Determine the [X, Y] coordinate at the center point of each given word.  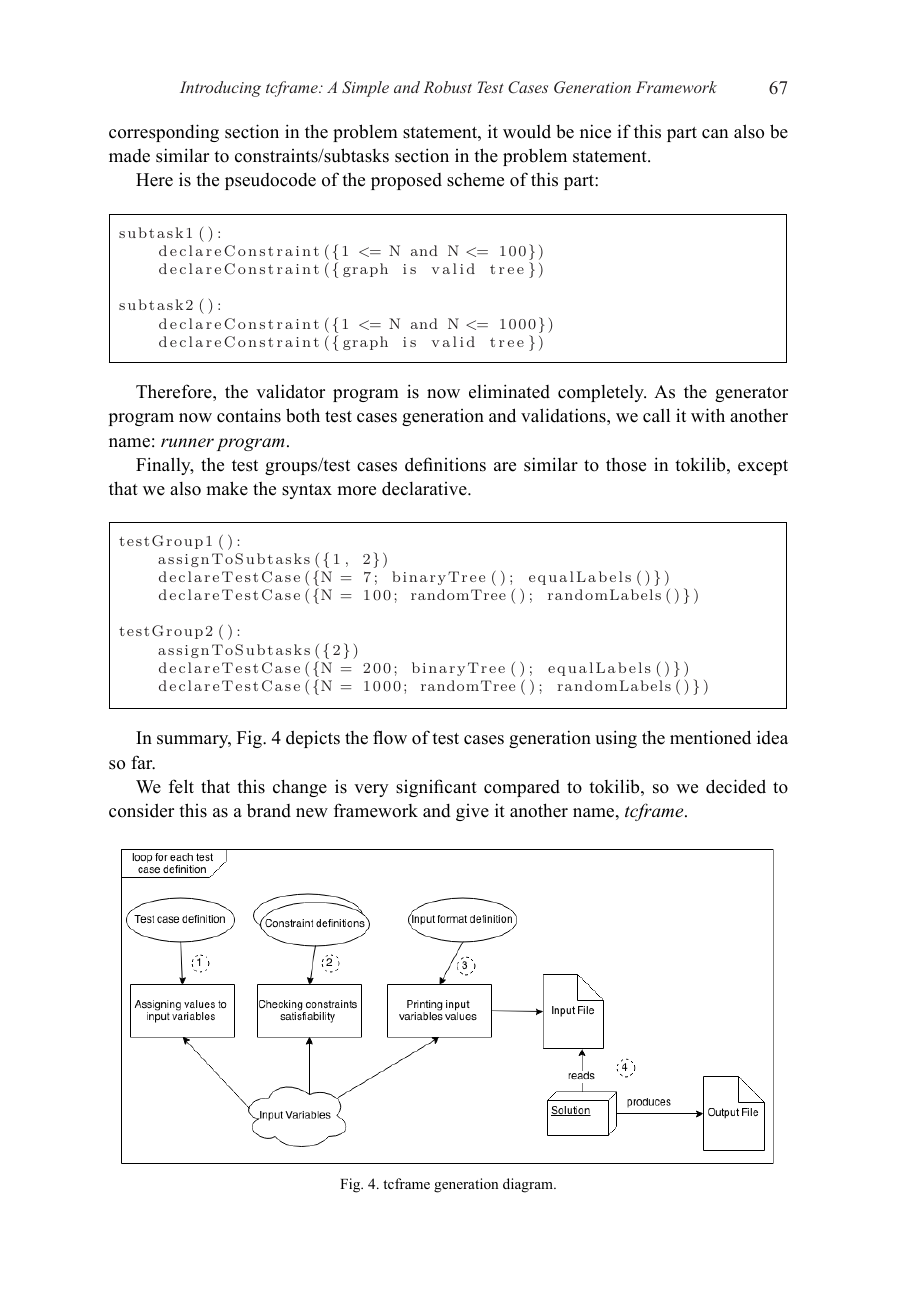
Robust [448, 87]
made [129, 156]
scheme [475, 179]
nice [595, 131]
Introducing [220, 89]
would [527, 131]
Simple [365, 89]
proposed [406, 181]
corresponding [164, 133]
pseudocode [270, 181]
